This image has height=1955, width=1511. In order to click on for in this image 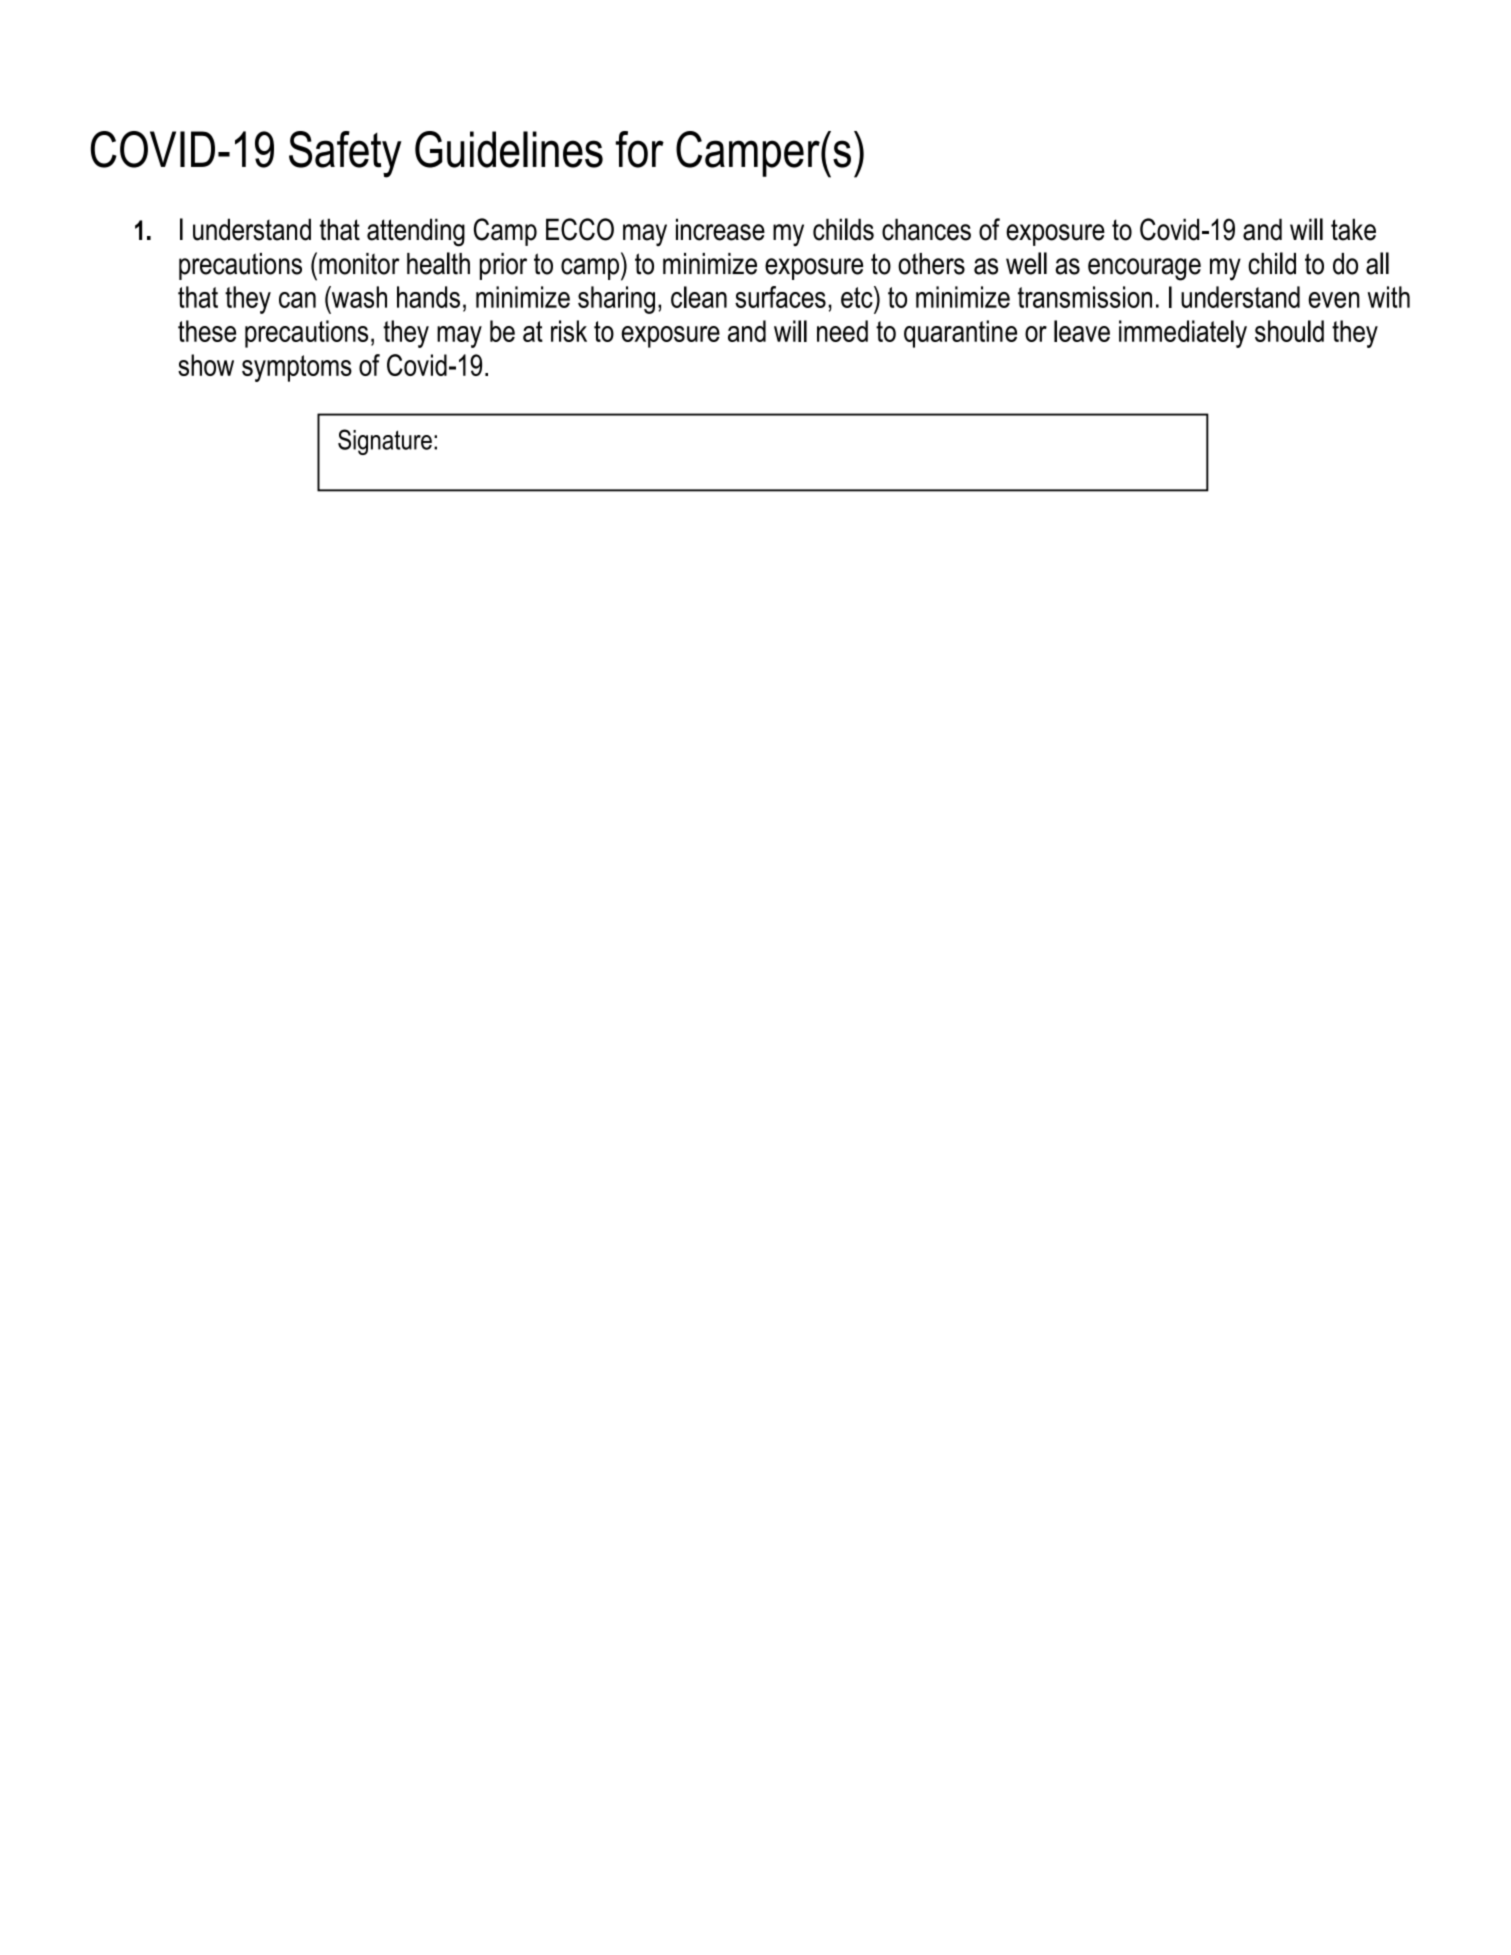, I will do `click(640, 149)`.
